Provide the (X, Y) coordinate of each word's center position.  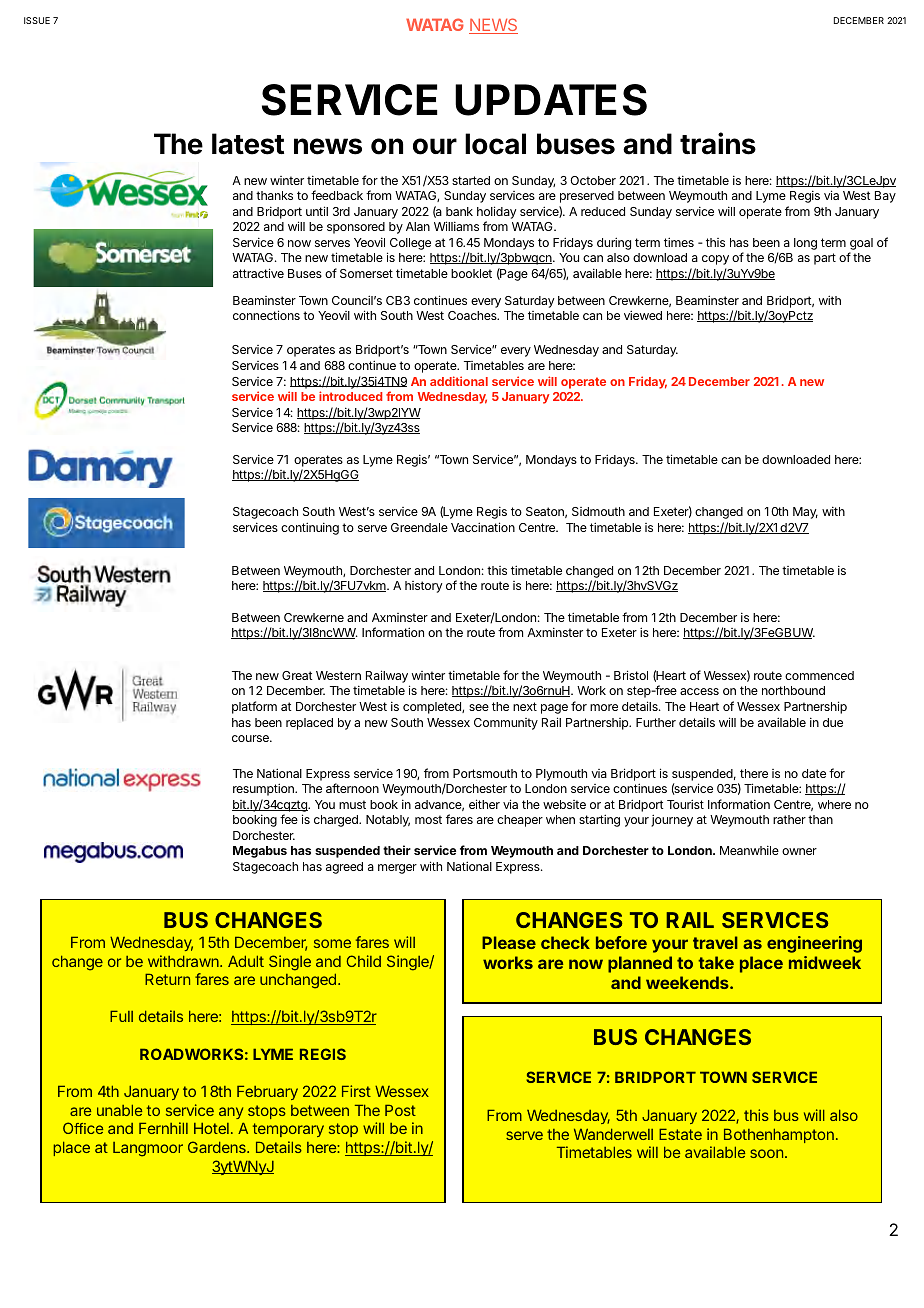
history (423, 587)
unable (119, 1110)
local (495, 144)
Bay (885, 197)
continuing (310, 528)
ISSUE (37, 20)
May (805, 513)
